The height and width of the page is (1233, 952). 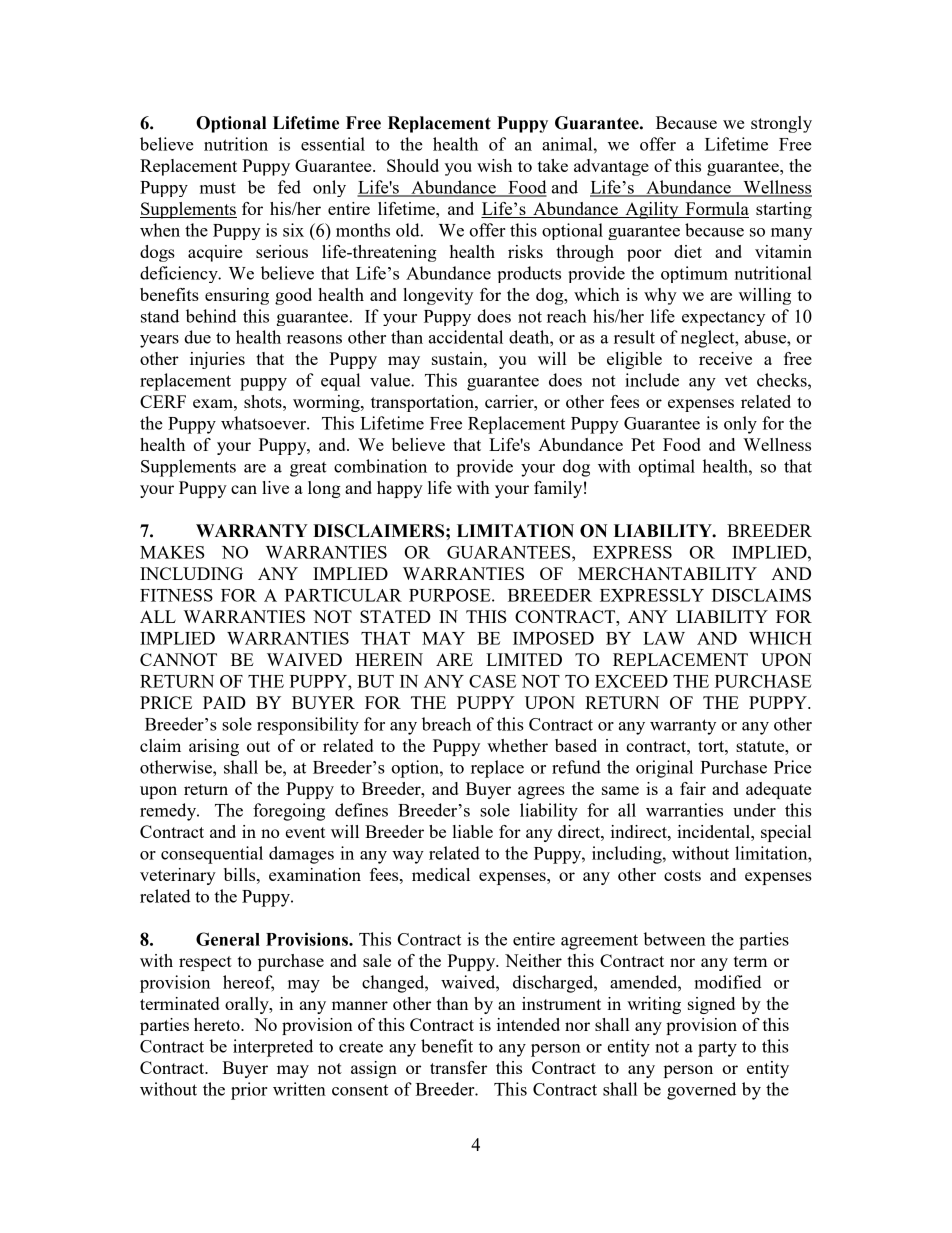 What do you see at coordinates (395, 616) in the page?
I see `STATED` at bounding box center [395, 616].
